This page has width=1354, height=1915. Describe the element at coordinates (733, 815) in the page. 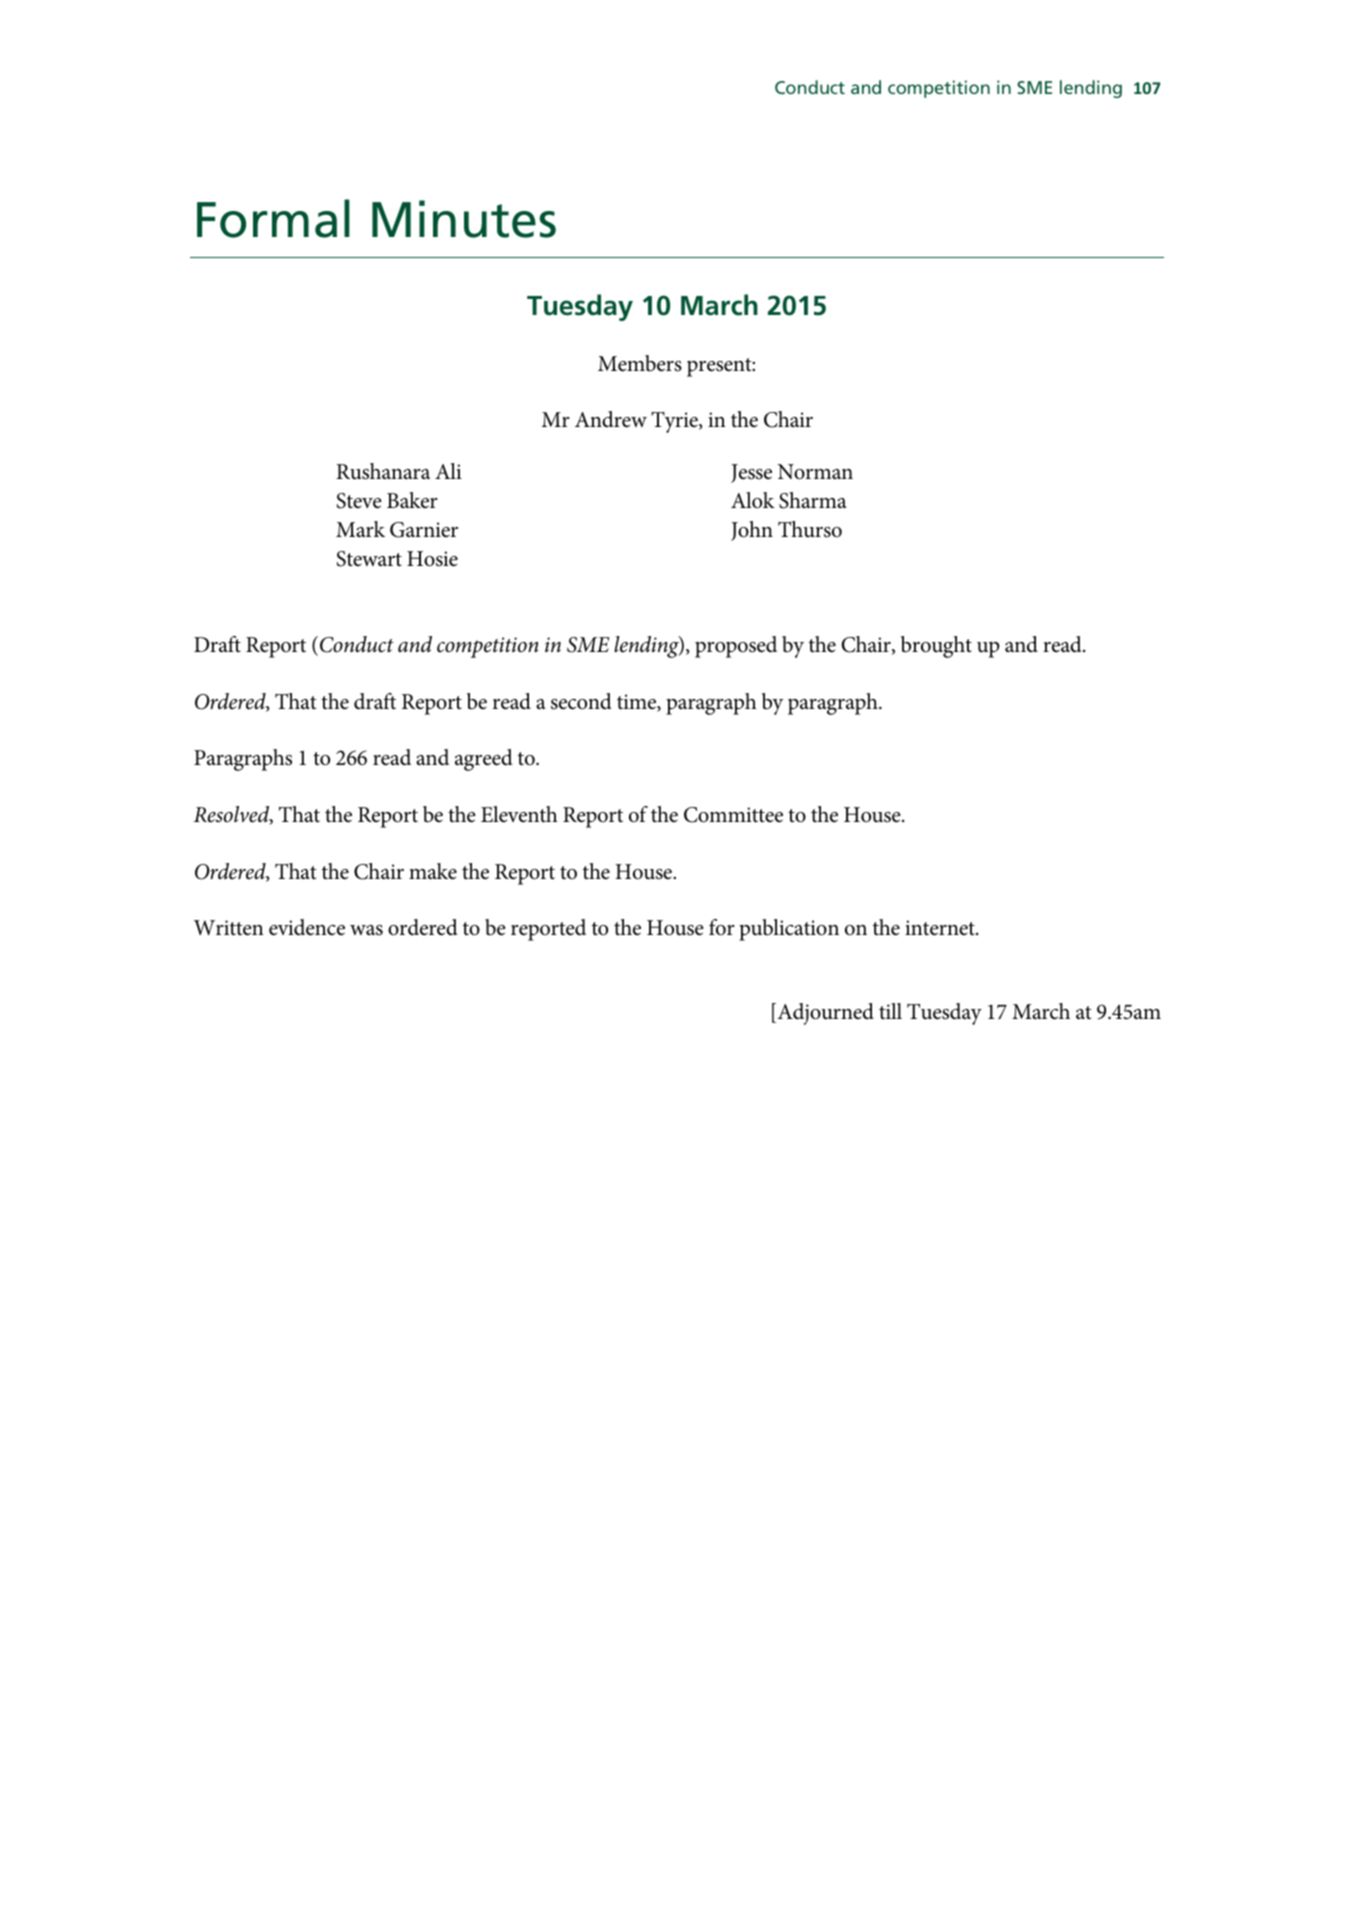

I see `Committee` at that location.
